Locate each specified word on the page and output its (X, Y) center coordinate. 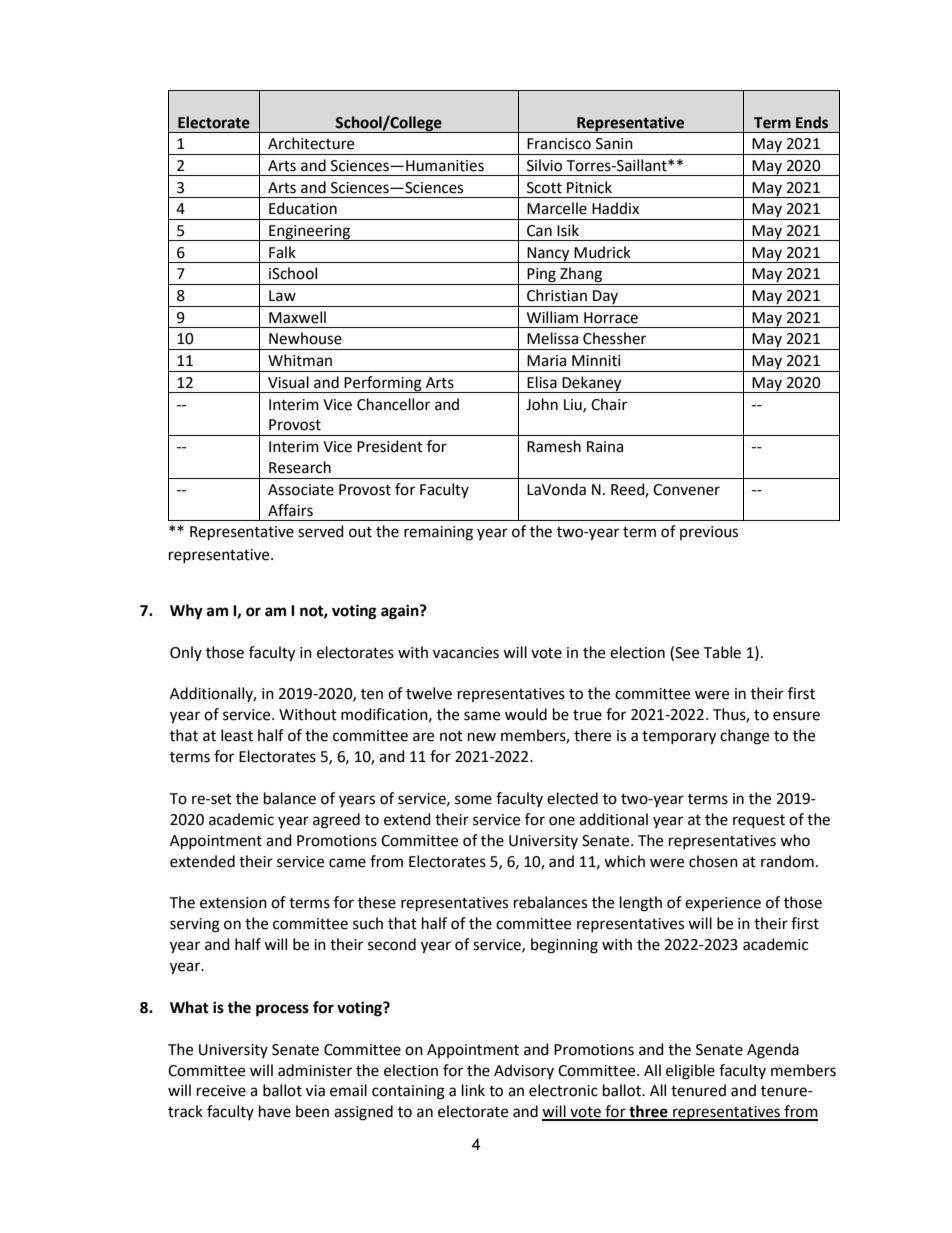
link (473, 1090)
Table (722, 652)
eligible (690, 1072)
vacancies (466, 653)
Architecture (311, 143)
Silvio (544, 165)
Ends (812, 122)
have (275, 1111)
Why (186, 612)
